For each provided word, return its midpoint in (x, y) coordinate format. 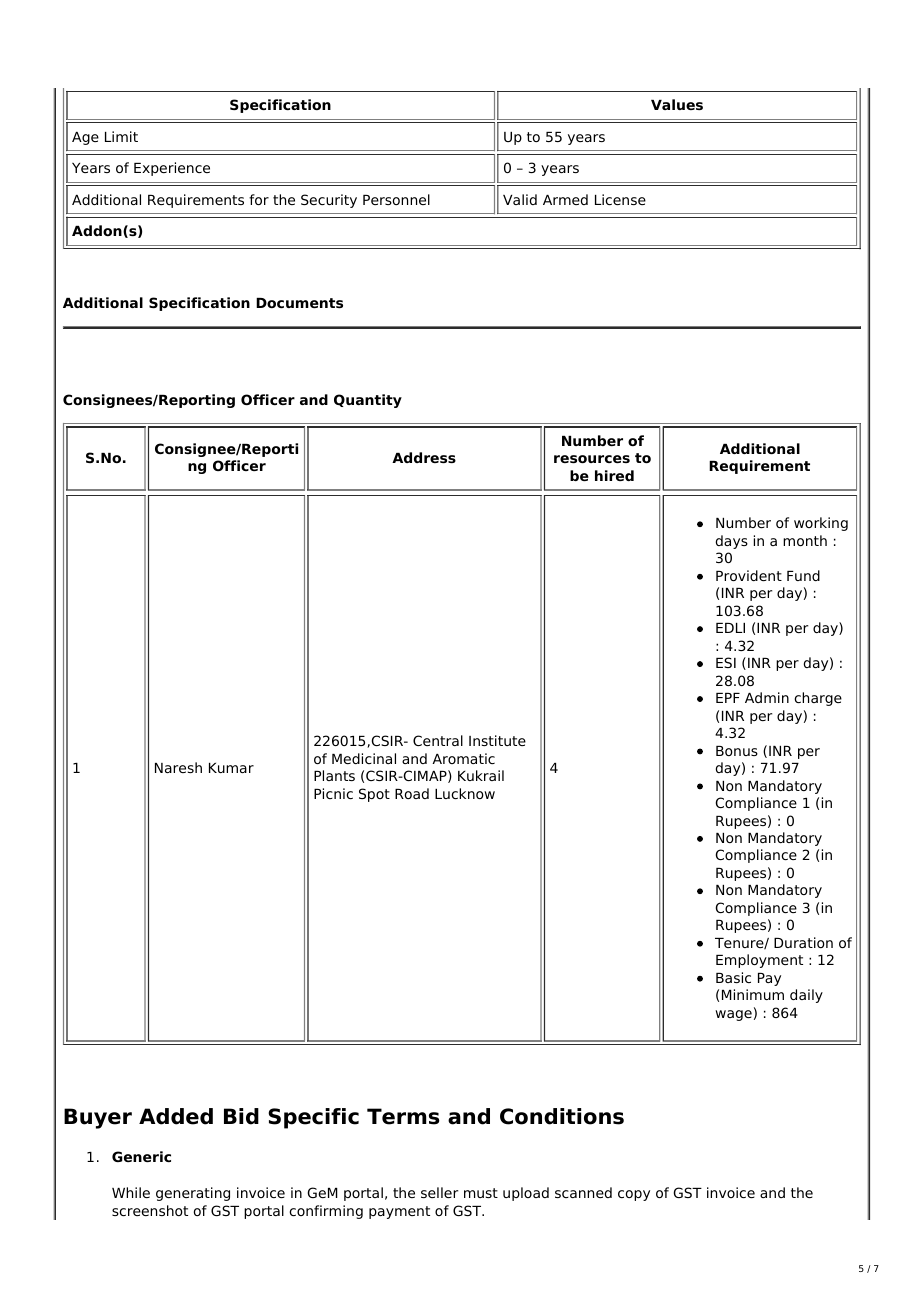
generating (193, 1194)
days (732, 542)
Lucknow (465, 793)
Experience (172, 169)
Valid (520, 199)
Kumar (231, 768)
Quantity (368, 401)
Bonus (737, 751)
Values (677, 104)
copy (634, 1195)
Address (424, 457)
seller (439, 1192)
